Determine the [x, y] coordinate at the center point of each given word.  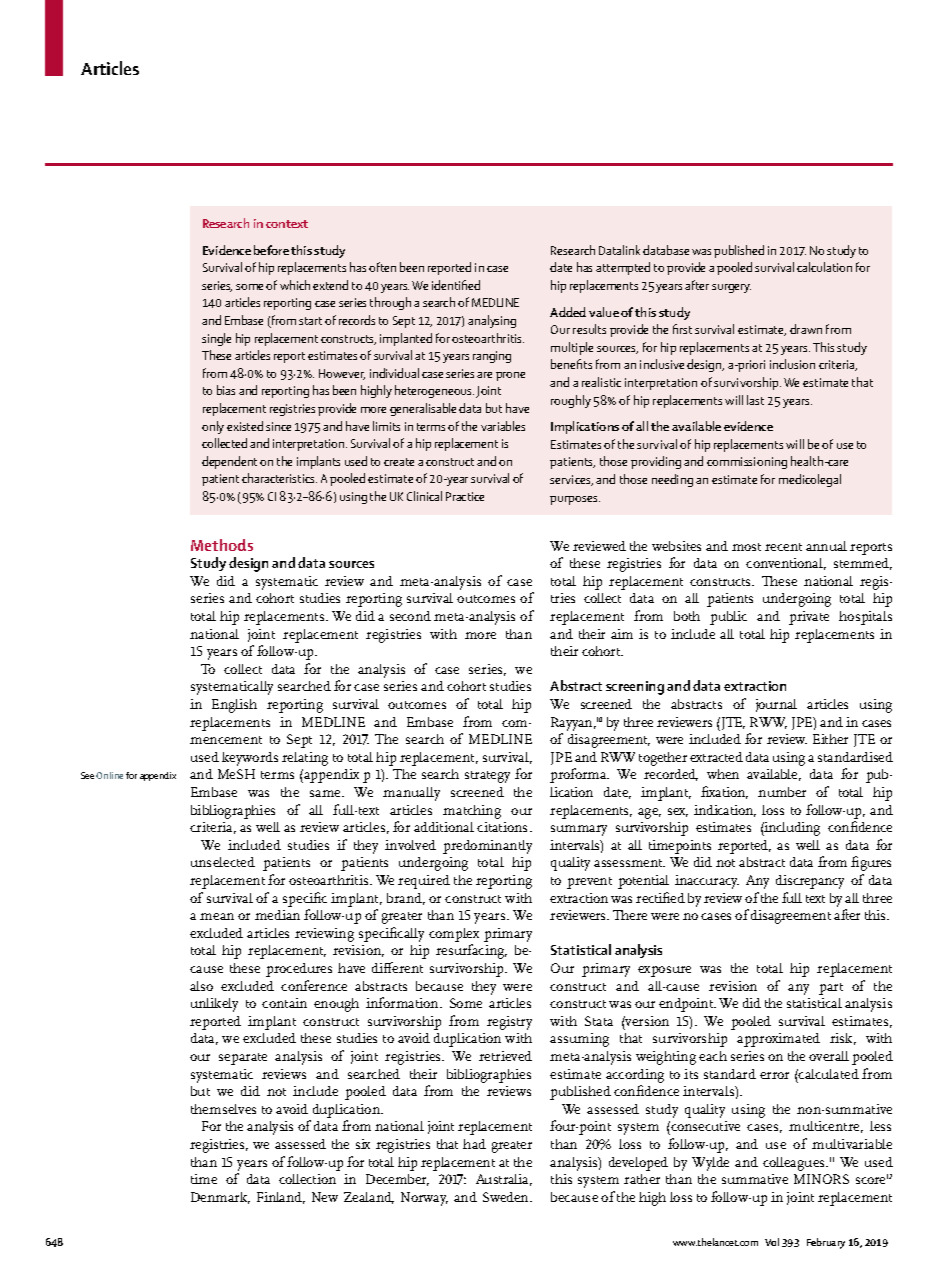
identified [456, 285]
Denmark [220, 1198]
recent [783, 547]
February [826, 1243]
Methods [222, 545]
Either [830, 739]
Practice [465, 496]
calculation [824, 267]
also [201, 986]
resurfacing [471, 951]
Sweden [507, 1197]
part [831, 989]
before [271, 250]
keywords [250, 759]
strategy [487, 777]
